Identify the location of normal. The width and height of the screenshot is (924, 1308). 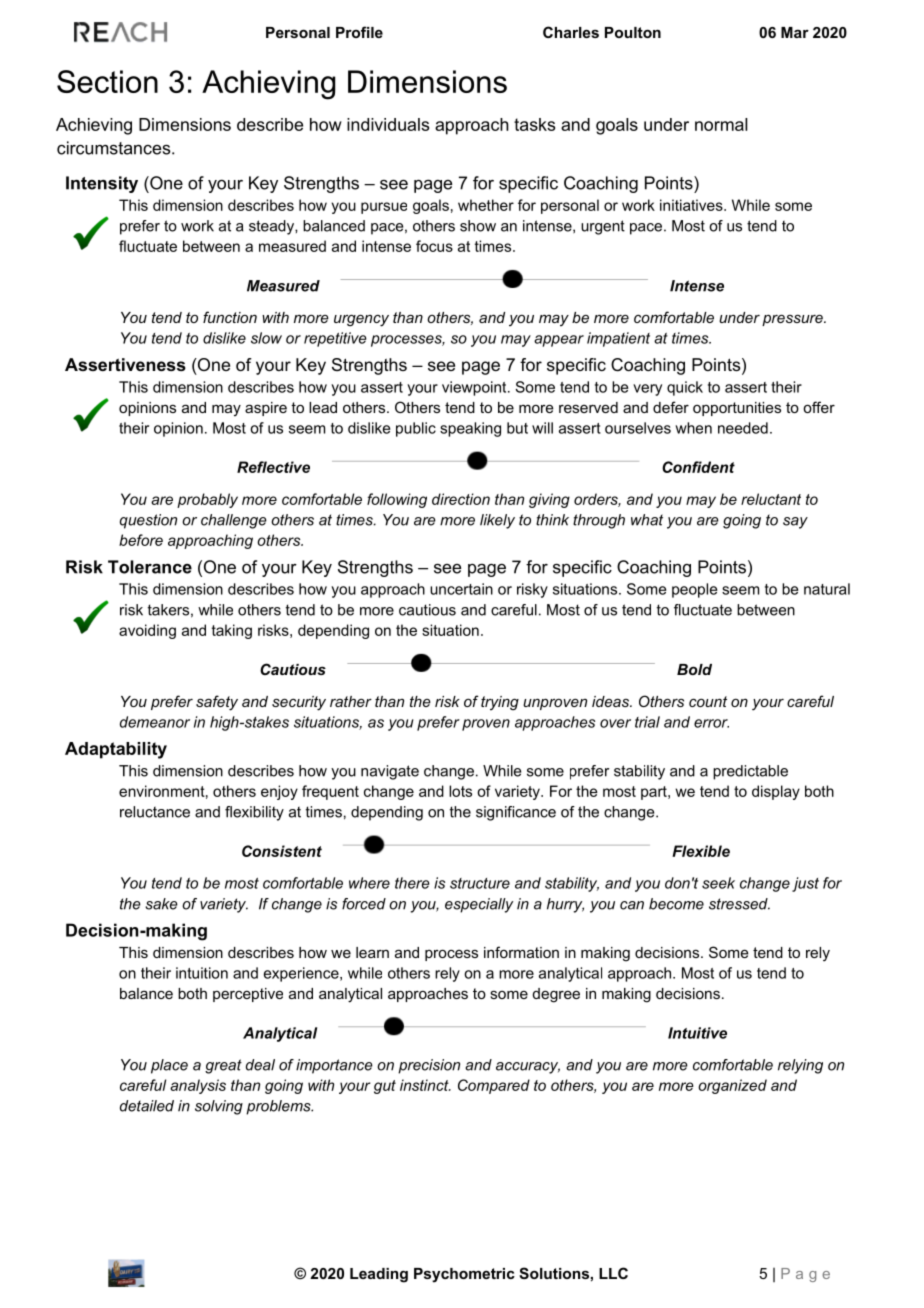
(721, 124).
